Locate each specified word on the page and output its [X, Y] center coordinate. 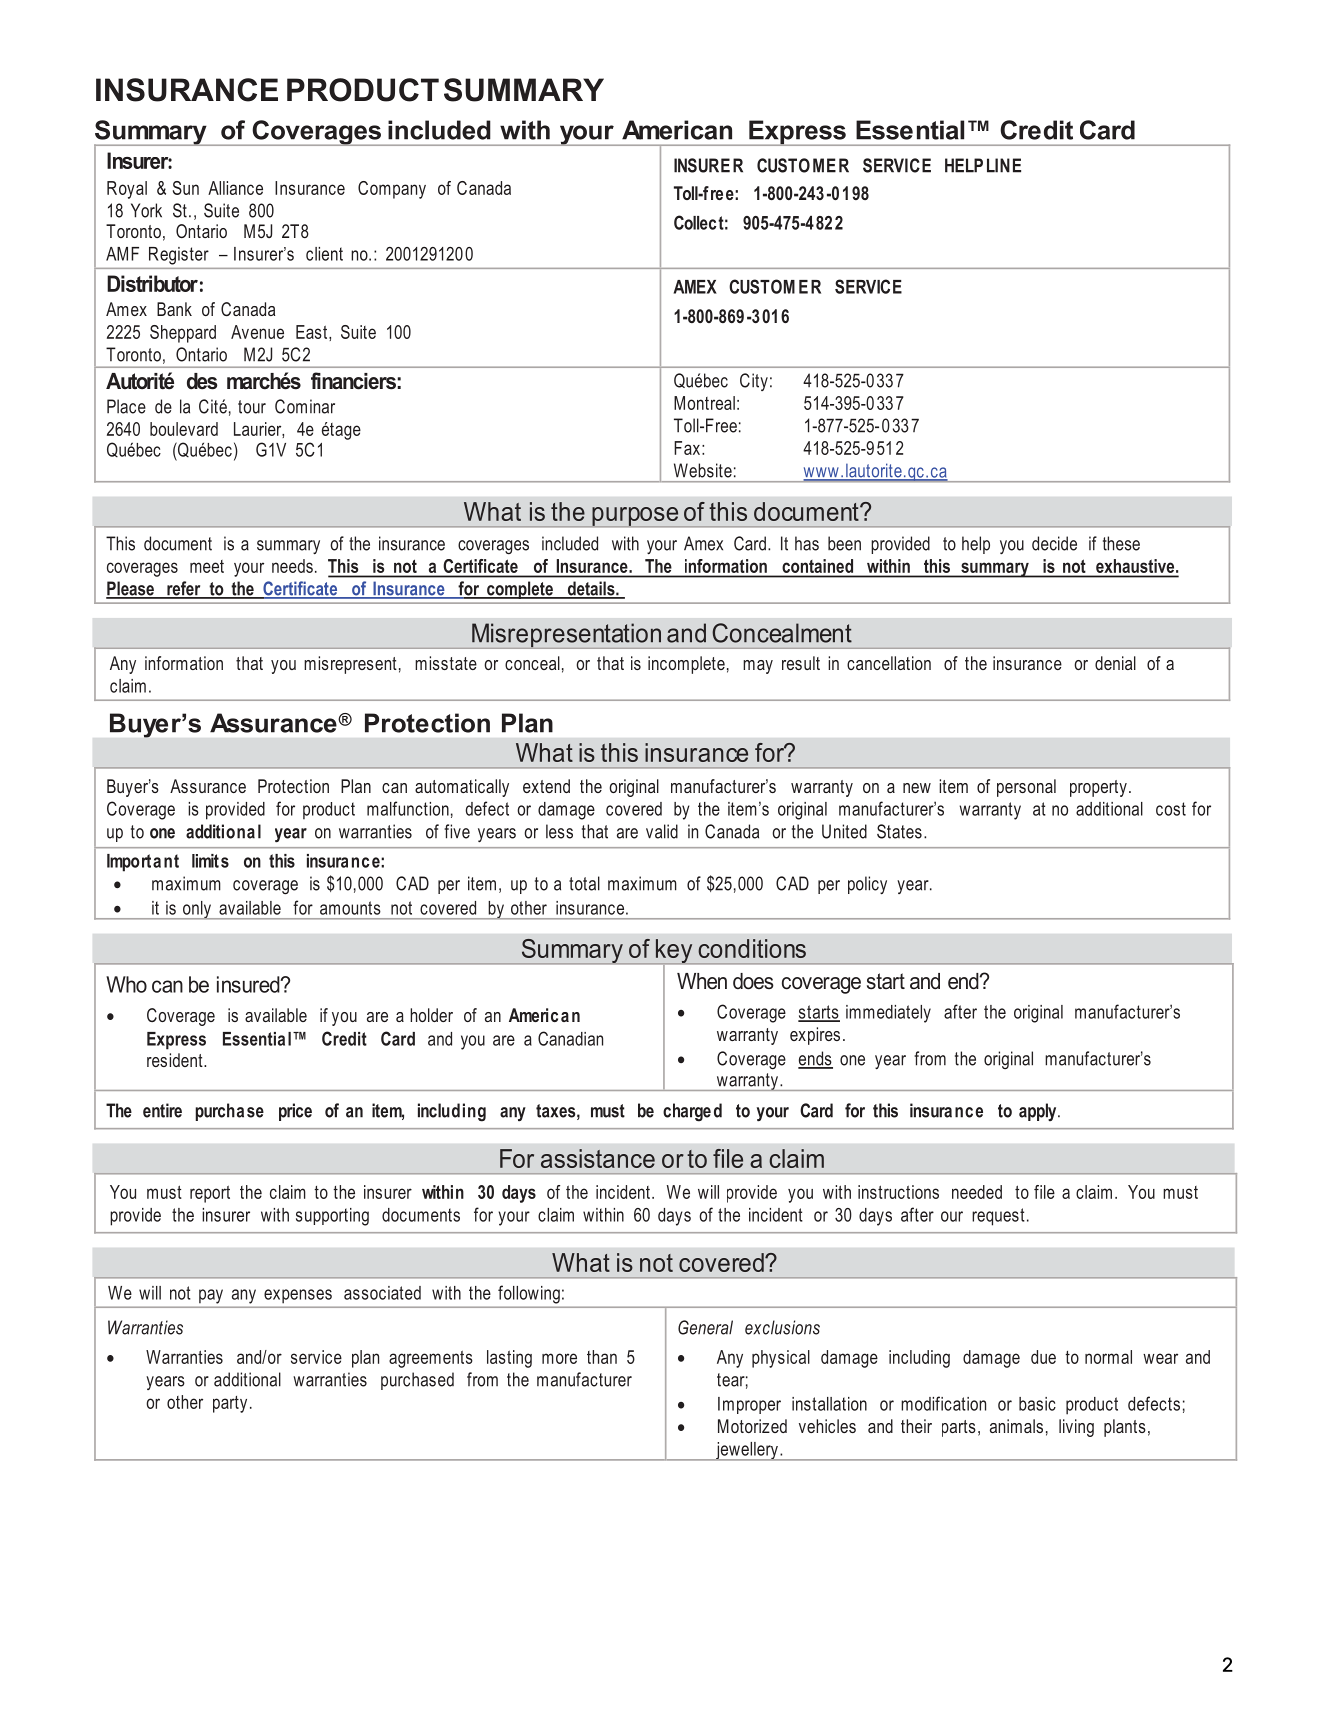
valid [662, 831]
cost [1171, 809]
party [230, 1404]
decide [1054, 543]
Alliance [235, 188]
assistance [598, 1158]
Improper [749, 1405]
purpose [635, 517]
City [754, 382]
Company [392, 190]
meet [207, 566]
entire [162, 1110]
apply [1039, 1112]
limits [210, 861]
